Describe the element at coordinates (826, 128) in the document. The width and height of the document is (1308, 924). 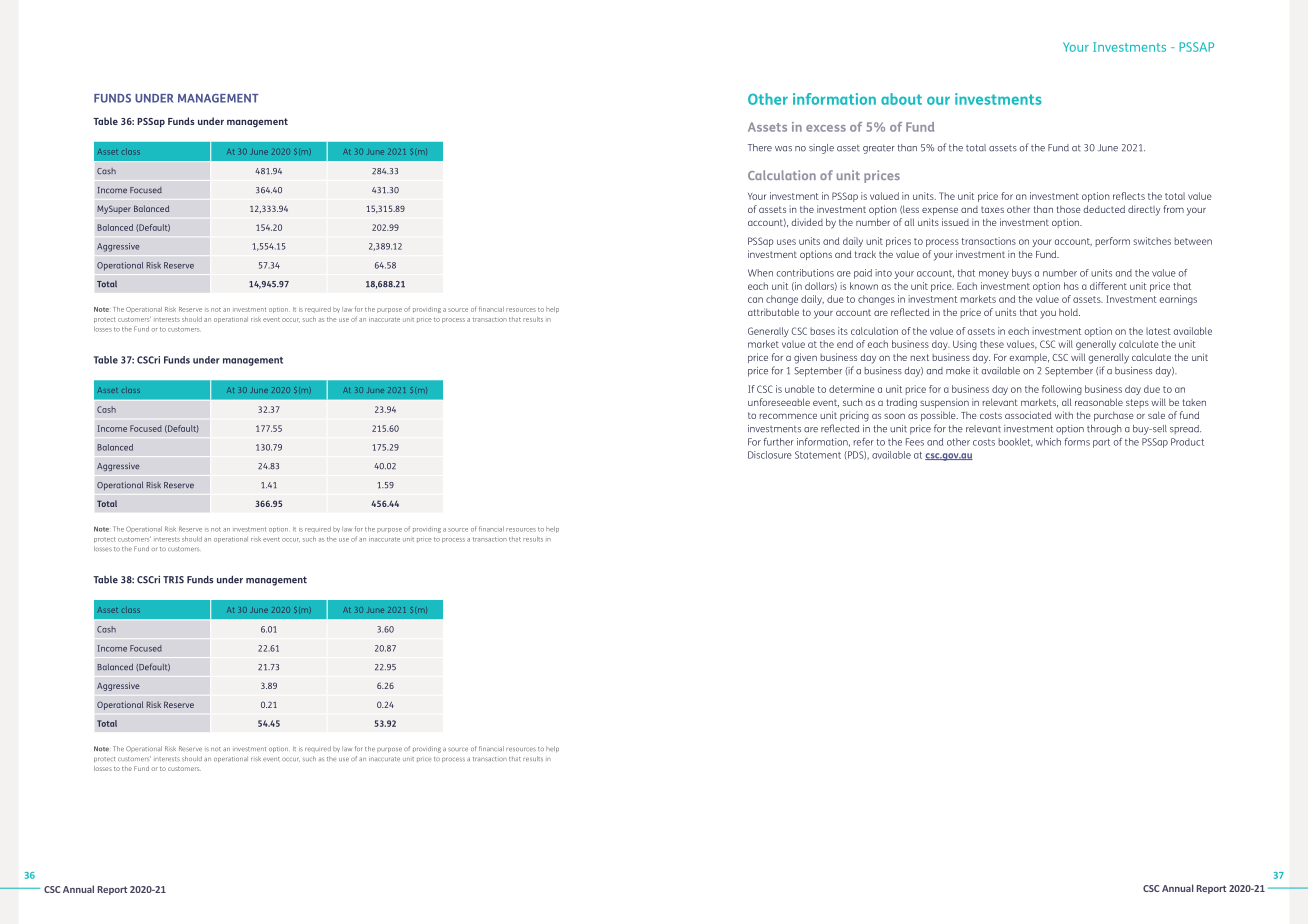
I see `excess` at that location.
